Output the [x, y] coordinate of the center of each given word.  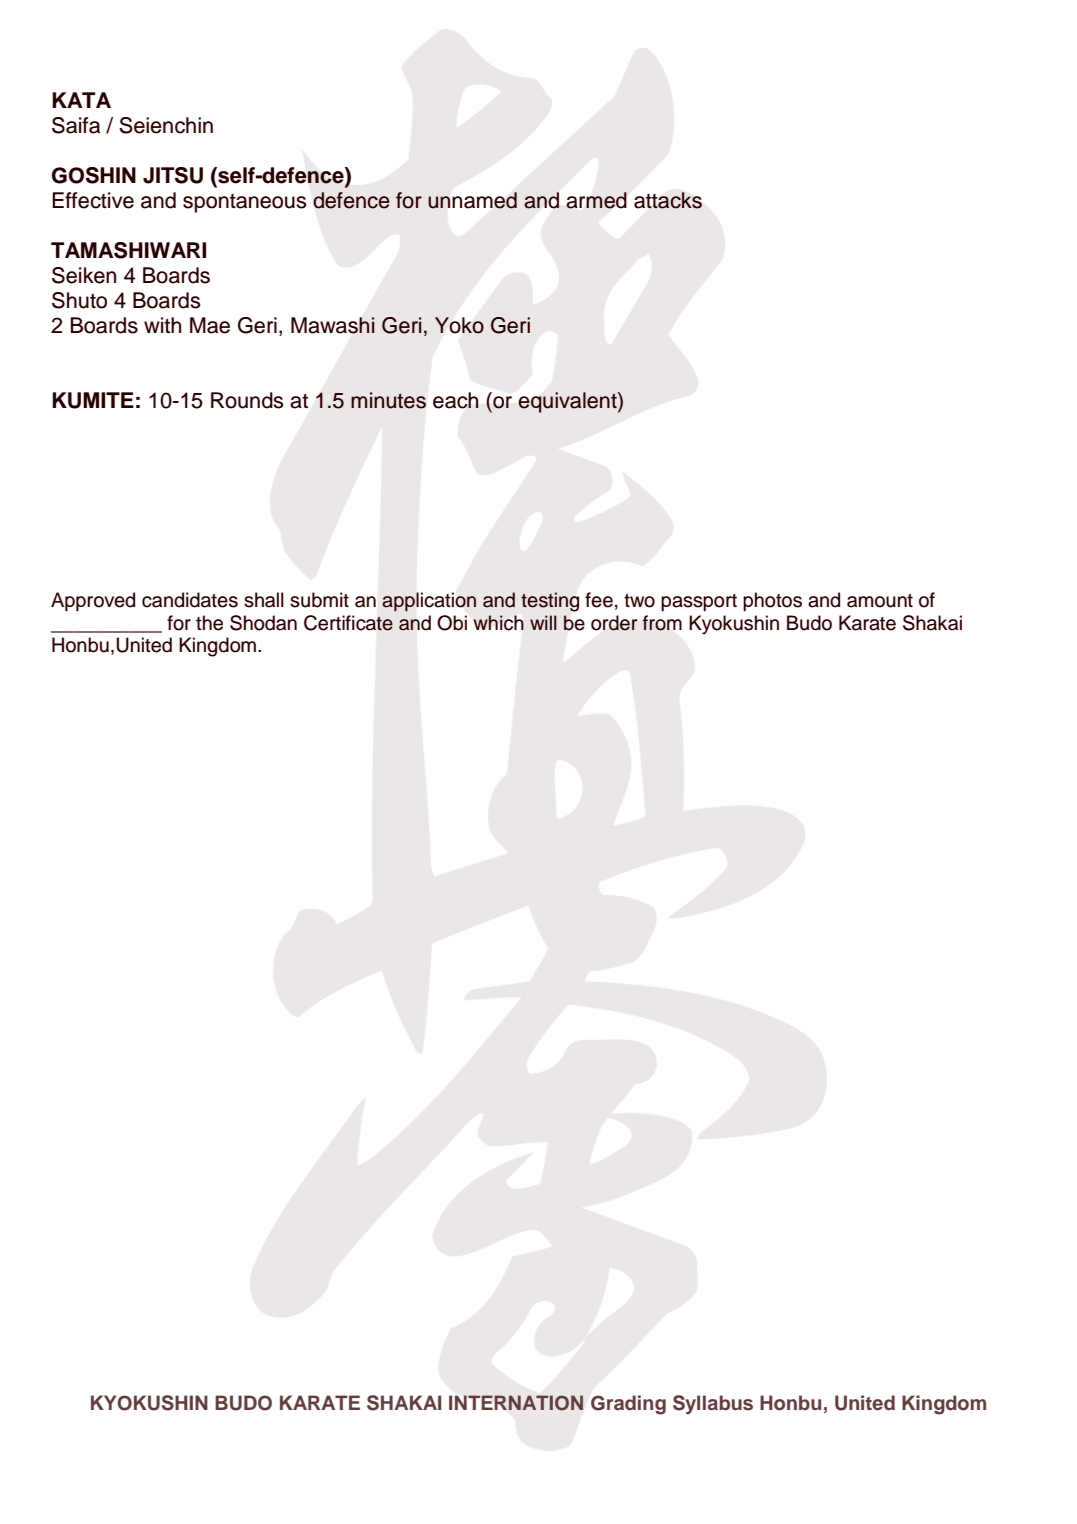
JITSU [173, 175]
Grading [628, 1405]
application [429, 601]
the [209, 623]
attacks [668, 200]
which [499, 623]
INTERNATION [516, 1403]
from [662, 623]
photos [772, 601]
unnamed [472, 200]
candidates [190, 600]
